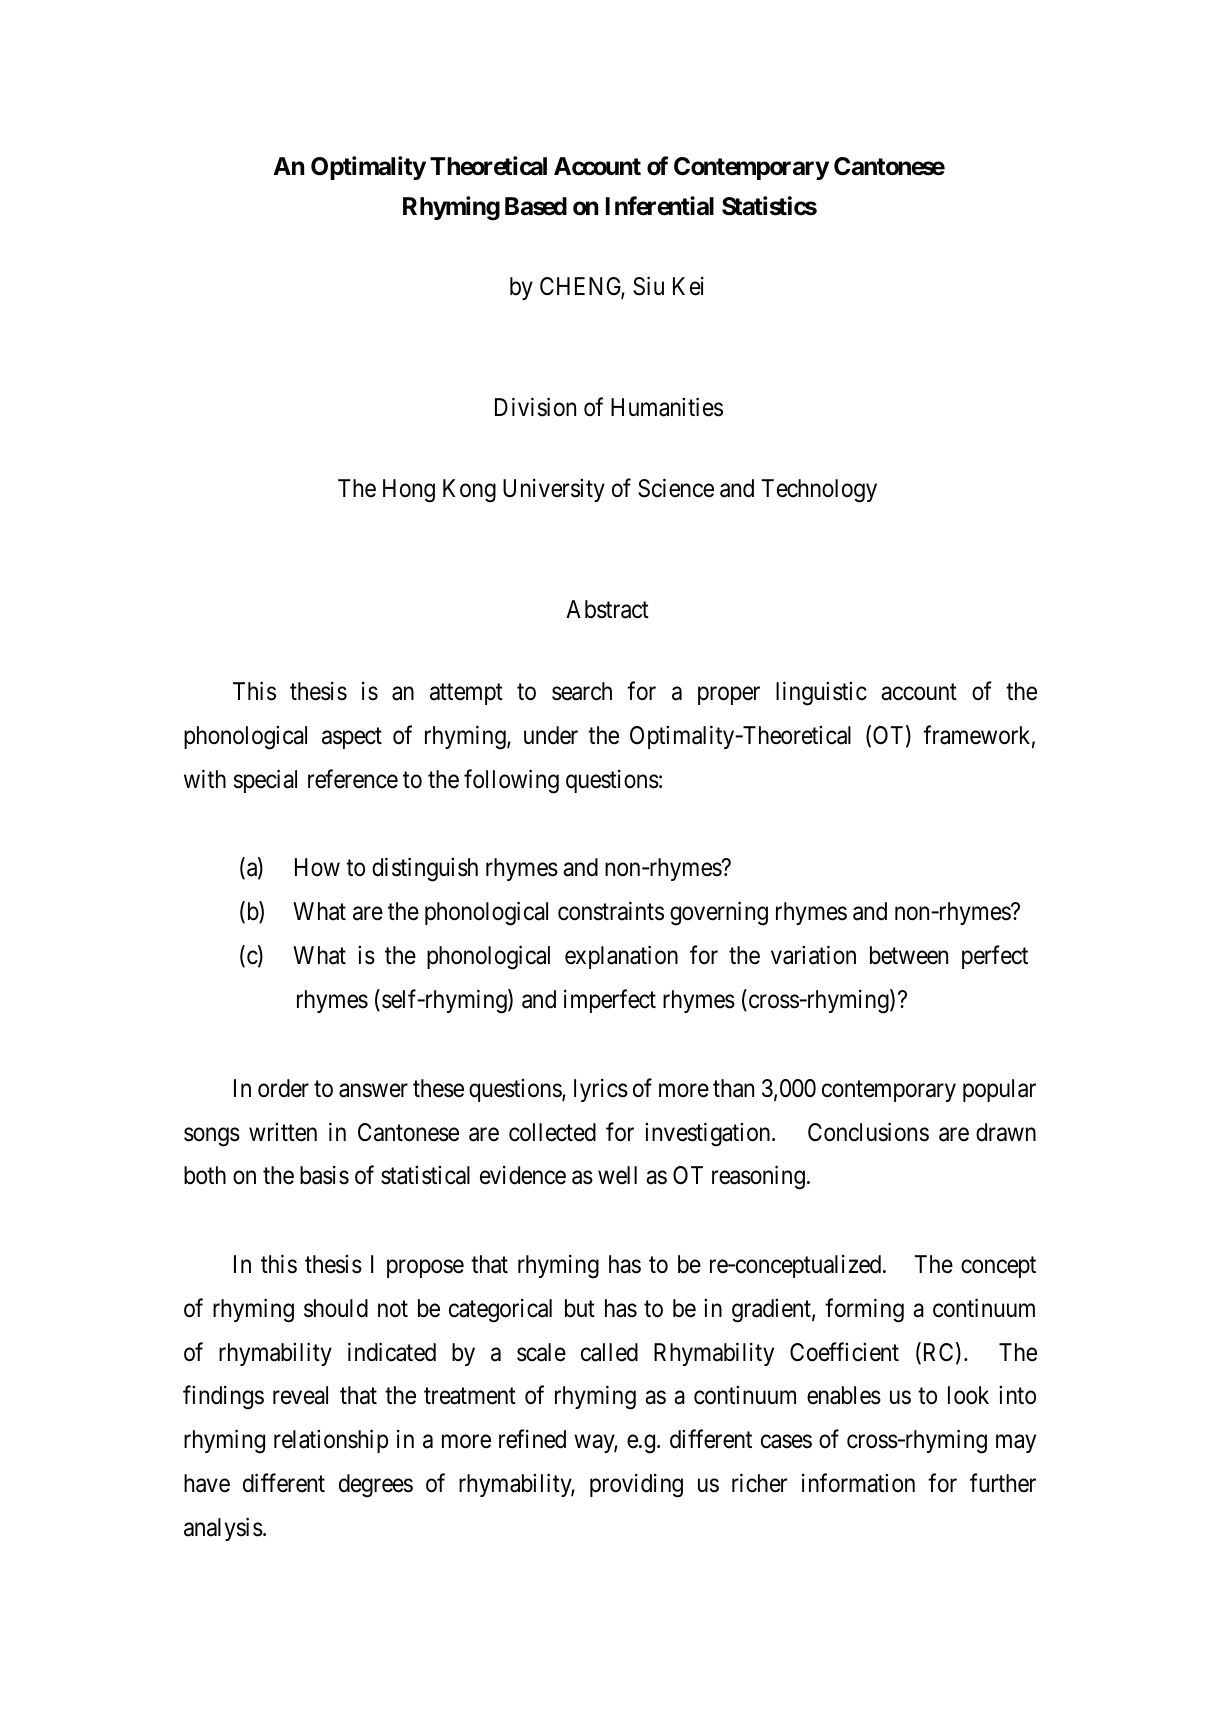 The height and width of the image is (1714, 1213). I want to click on aspect, so click(352, 738).
